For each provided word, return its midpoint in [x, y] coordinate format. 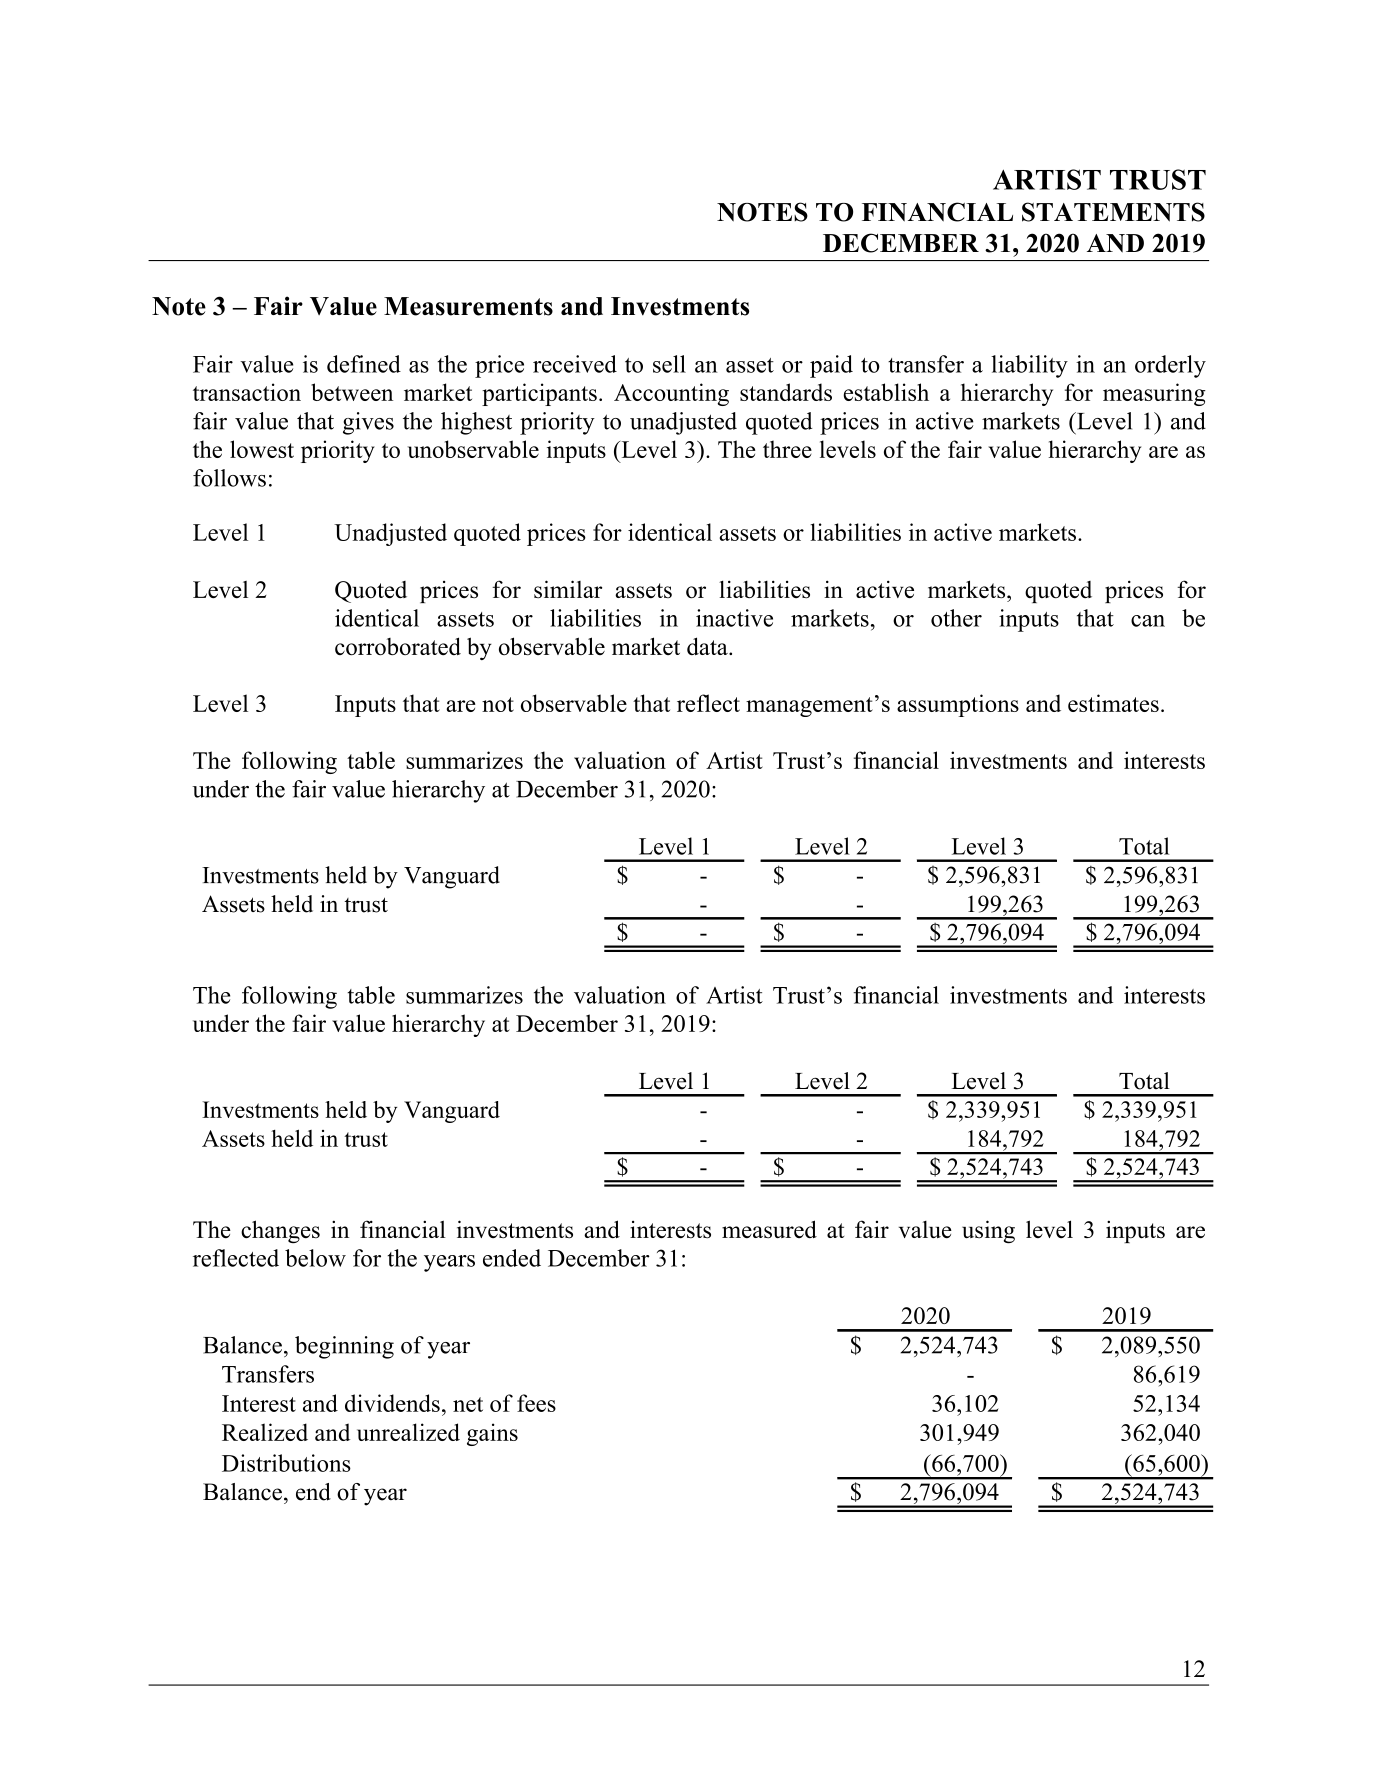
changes [280, 1231]
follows [229, 478]
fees [536, 1403]
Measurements [468, 306]
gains [492, 1434]
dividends [392, 1403]
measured [769, 1229]
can [1148, 621]
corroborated [398, 646]
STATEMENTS [1113, 212]
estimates [1113, 703]
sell [669, 364]
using [988, 1232]
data [708, 646]
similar [568, 589]
